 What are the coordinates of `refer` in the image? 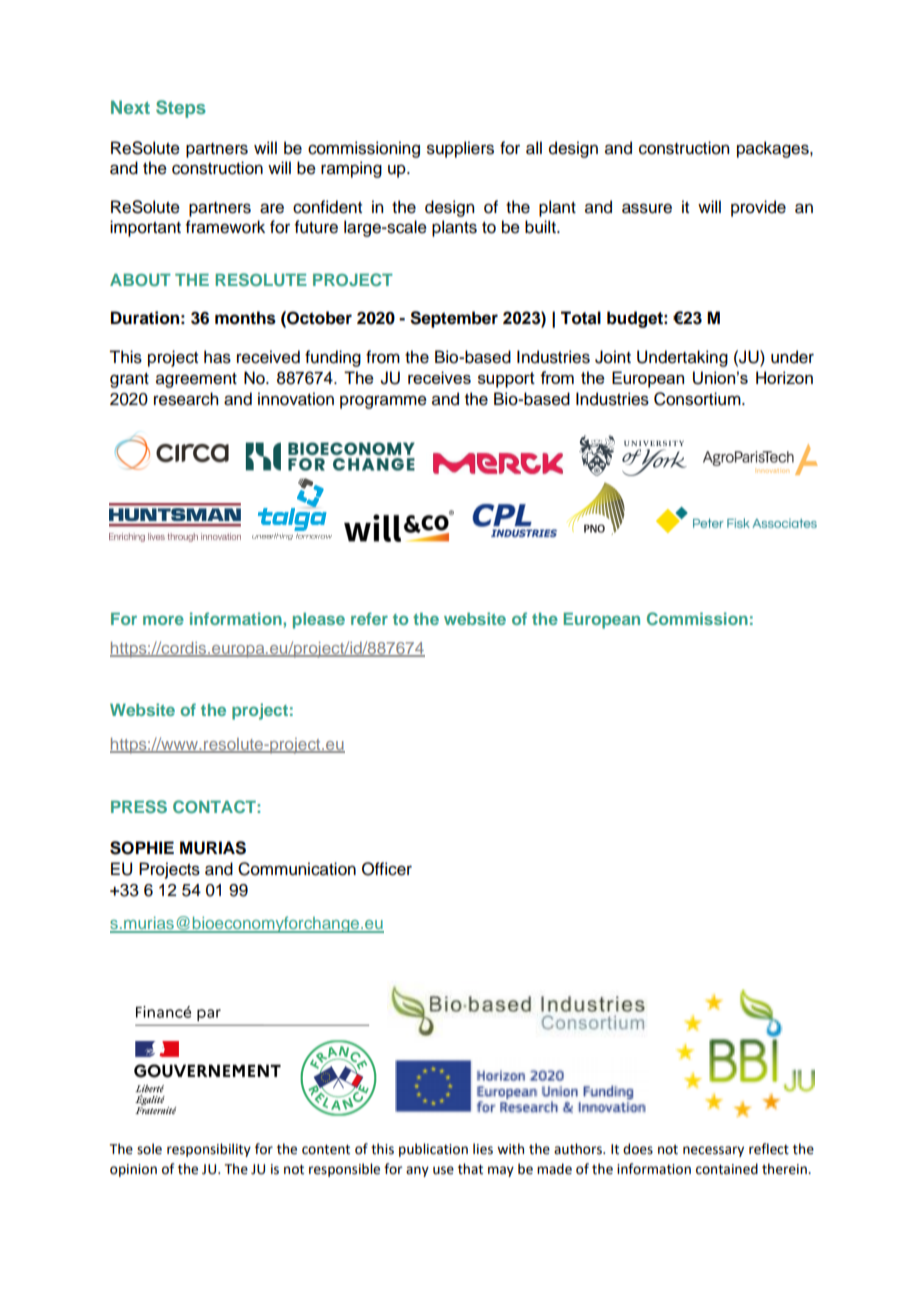 It's located at (369, 618).
